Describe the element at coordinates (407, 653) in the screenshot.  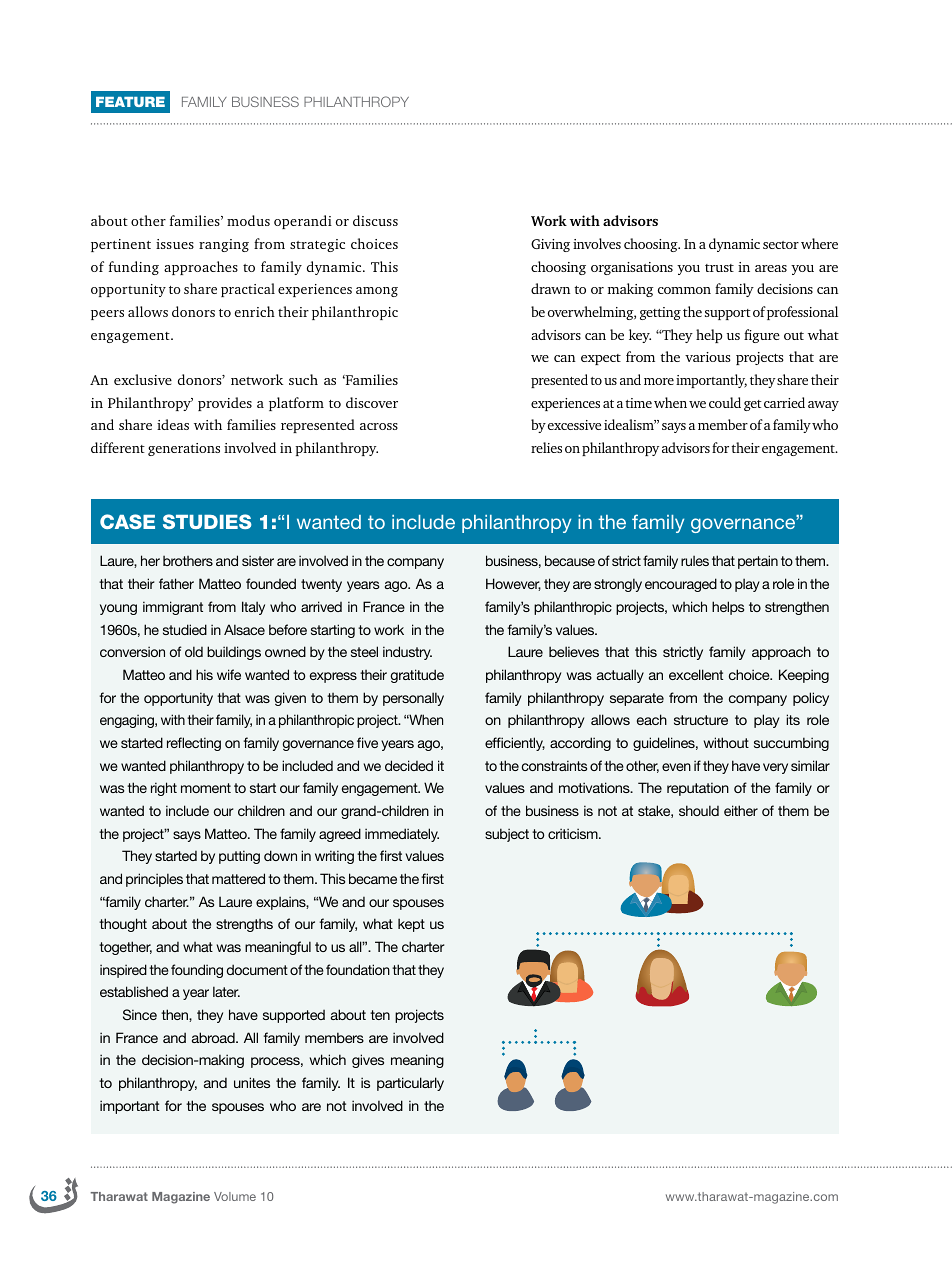
I see `industry` at that location.
